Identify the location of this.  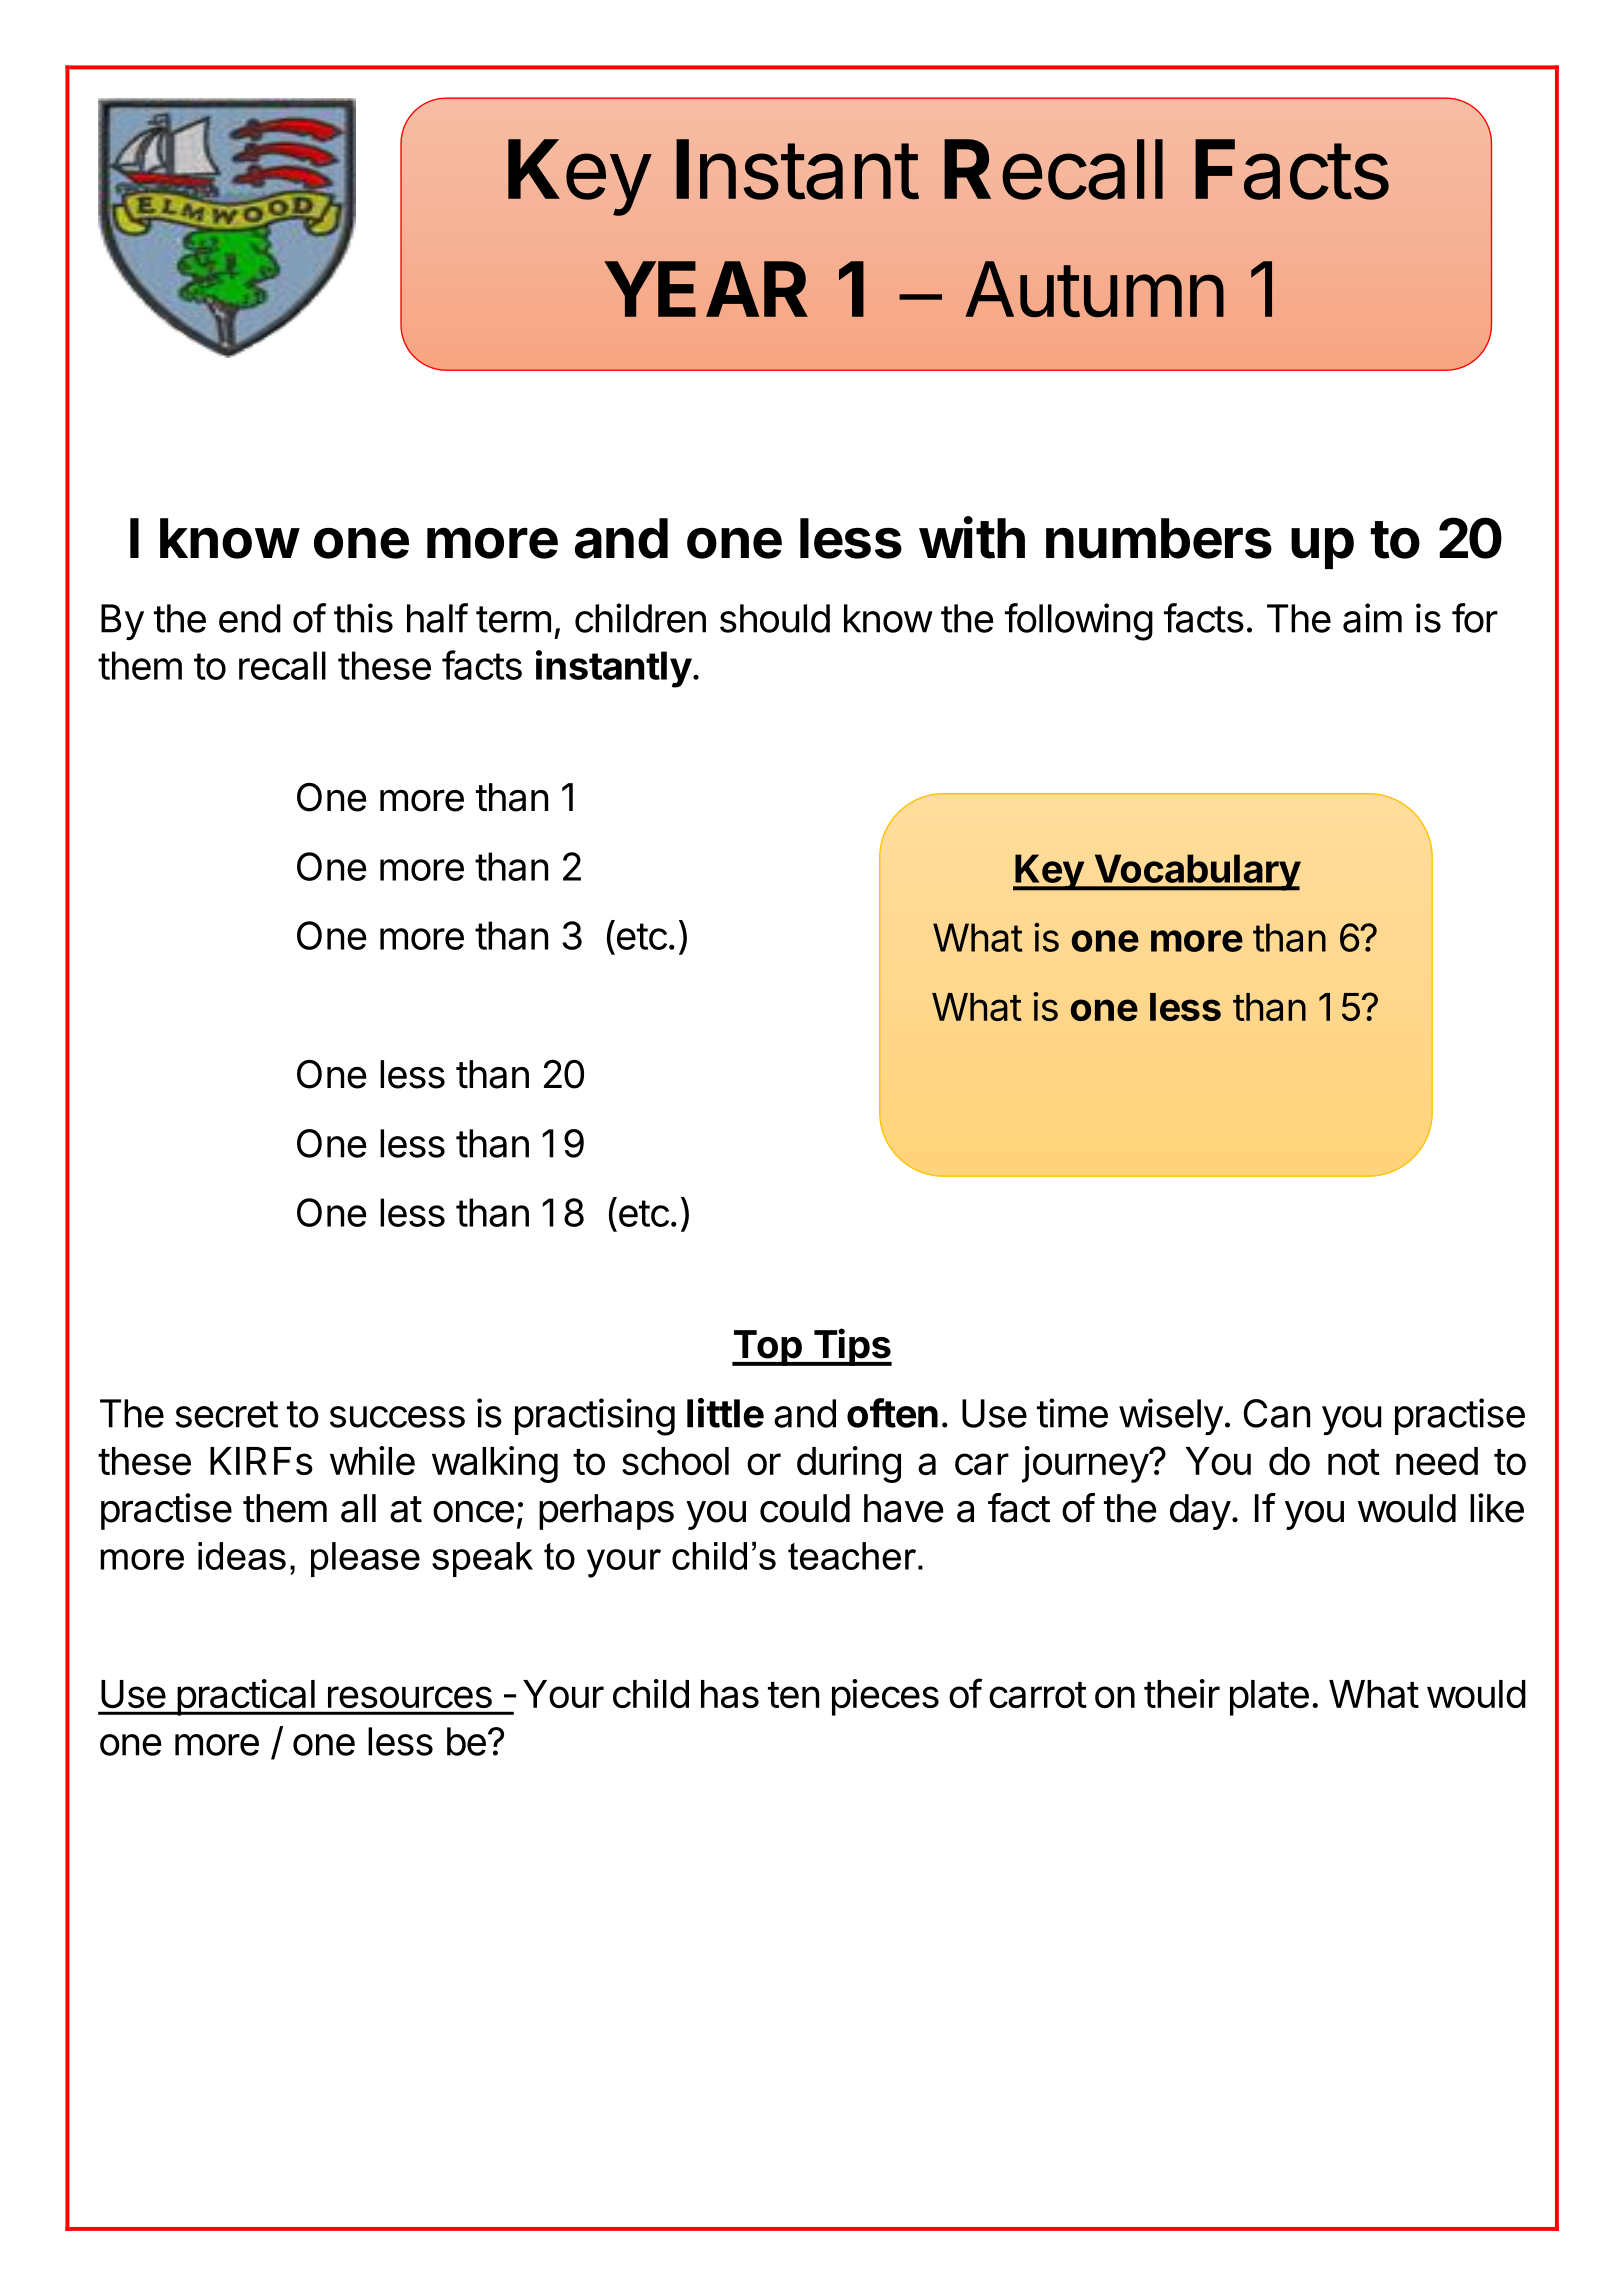
(363, 618).
